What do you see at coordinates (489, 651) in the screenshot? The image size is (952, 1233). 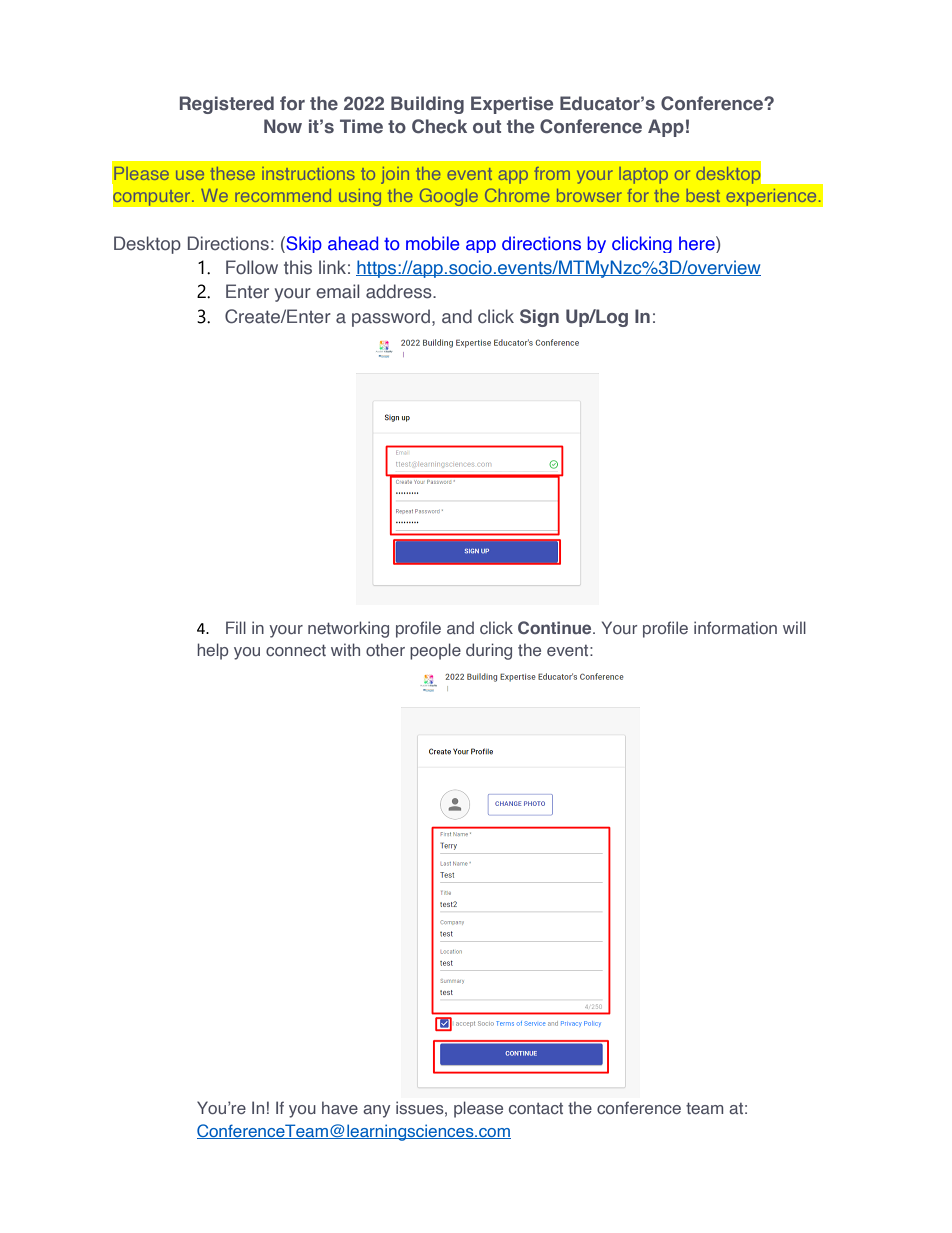 I see `during` at bounding box center [489, 651].
